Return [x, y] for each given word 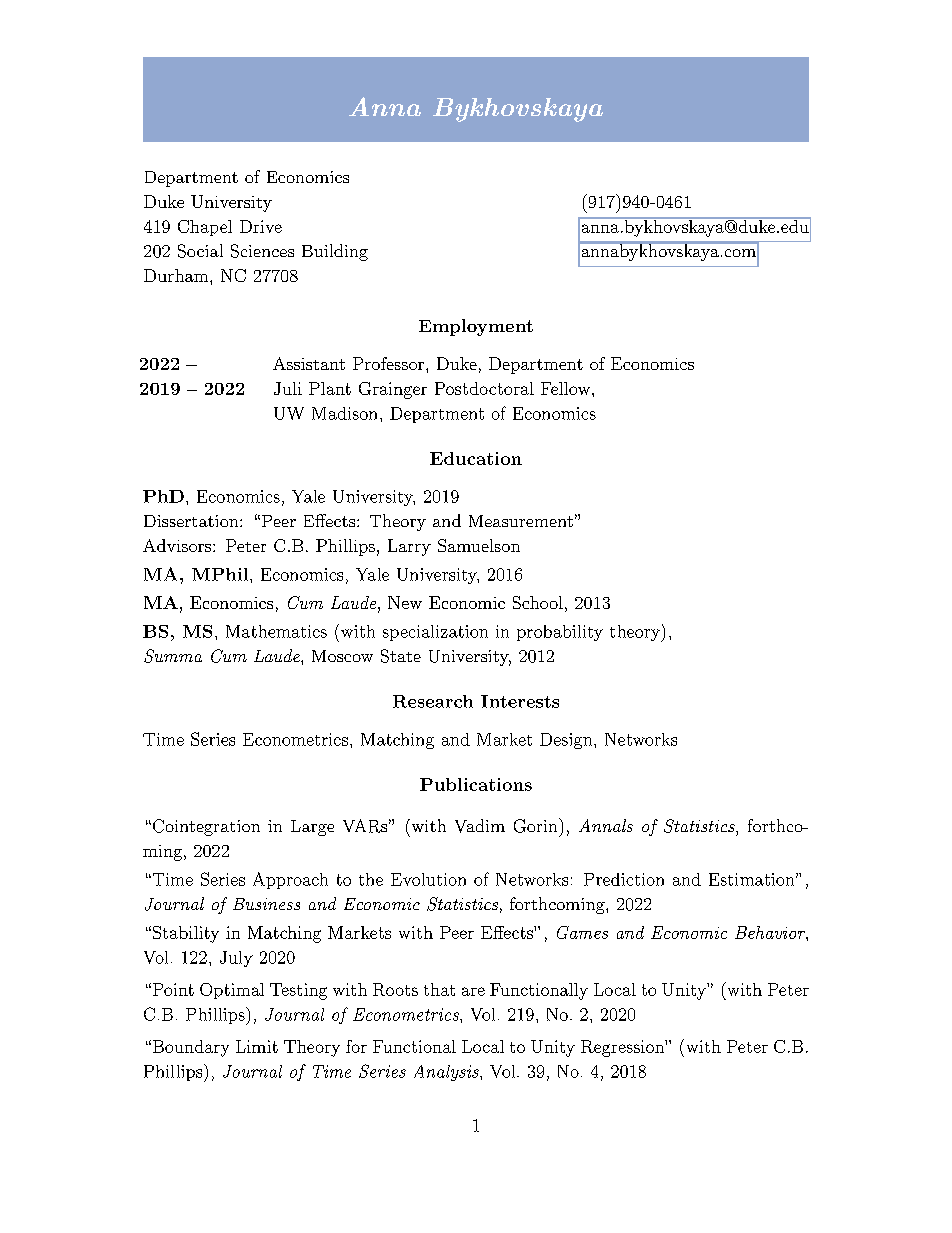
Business [266, 904]
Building [335, 252]
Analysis [447, 1073]
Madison [344, 413]
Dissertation [192, 521]
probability [560, 633]
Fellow [565, 388]
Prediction [624, 879]
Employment [476, 327]
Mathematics [276, 631]
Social [200, 251]
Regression [623, 1048]
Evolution [428, 879]
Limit [257, 1046]
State [401, 656]
